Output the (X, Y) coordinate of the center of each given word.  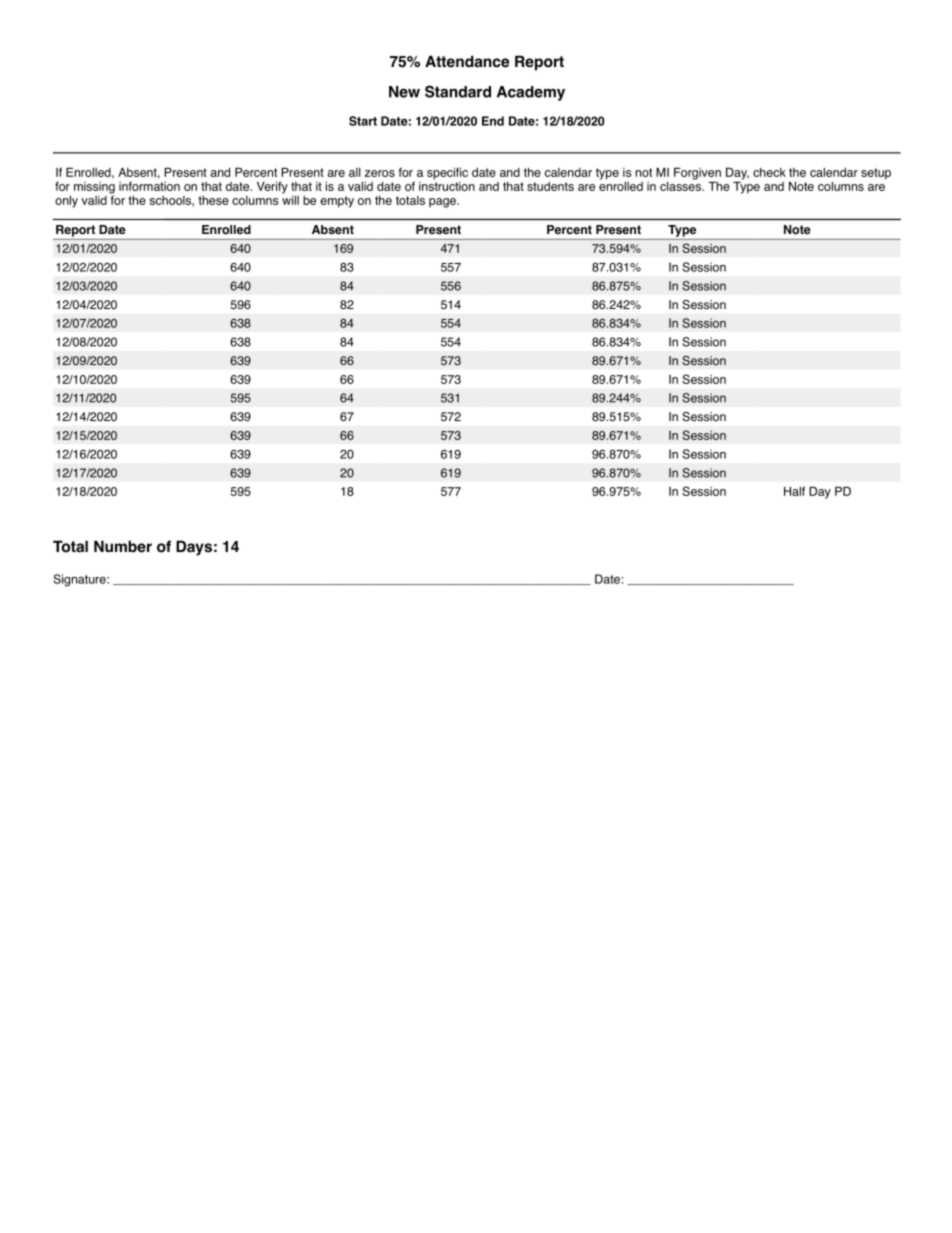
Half (794, 491)
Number (123, 546)
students (550, 186)
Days (194, 548)
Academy (531, 93)
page (443, 203)
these (213, 200)
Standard (458, 91)
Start (363, 121)
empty (337, 202)
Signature (80, 580)
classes (681, 185)
